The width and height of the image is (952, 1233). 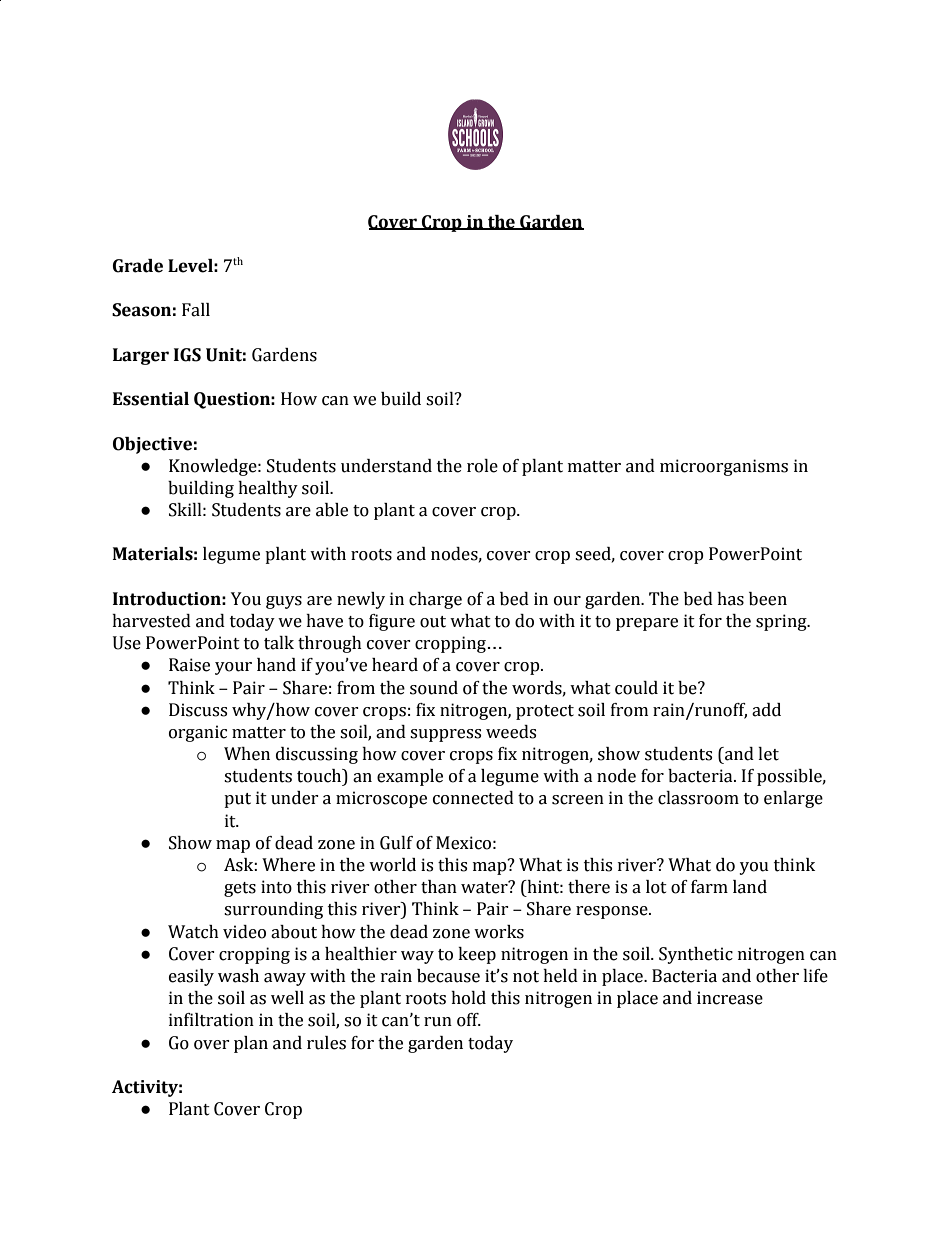 I want to click on Fall, so click(x=196, y=310).
